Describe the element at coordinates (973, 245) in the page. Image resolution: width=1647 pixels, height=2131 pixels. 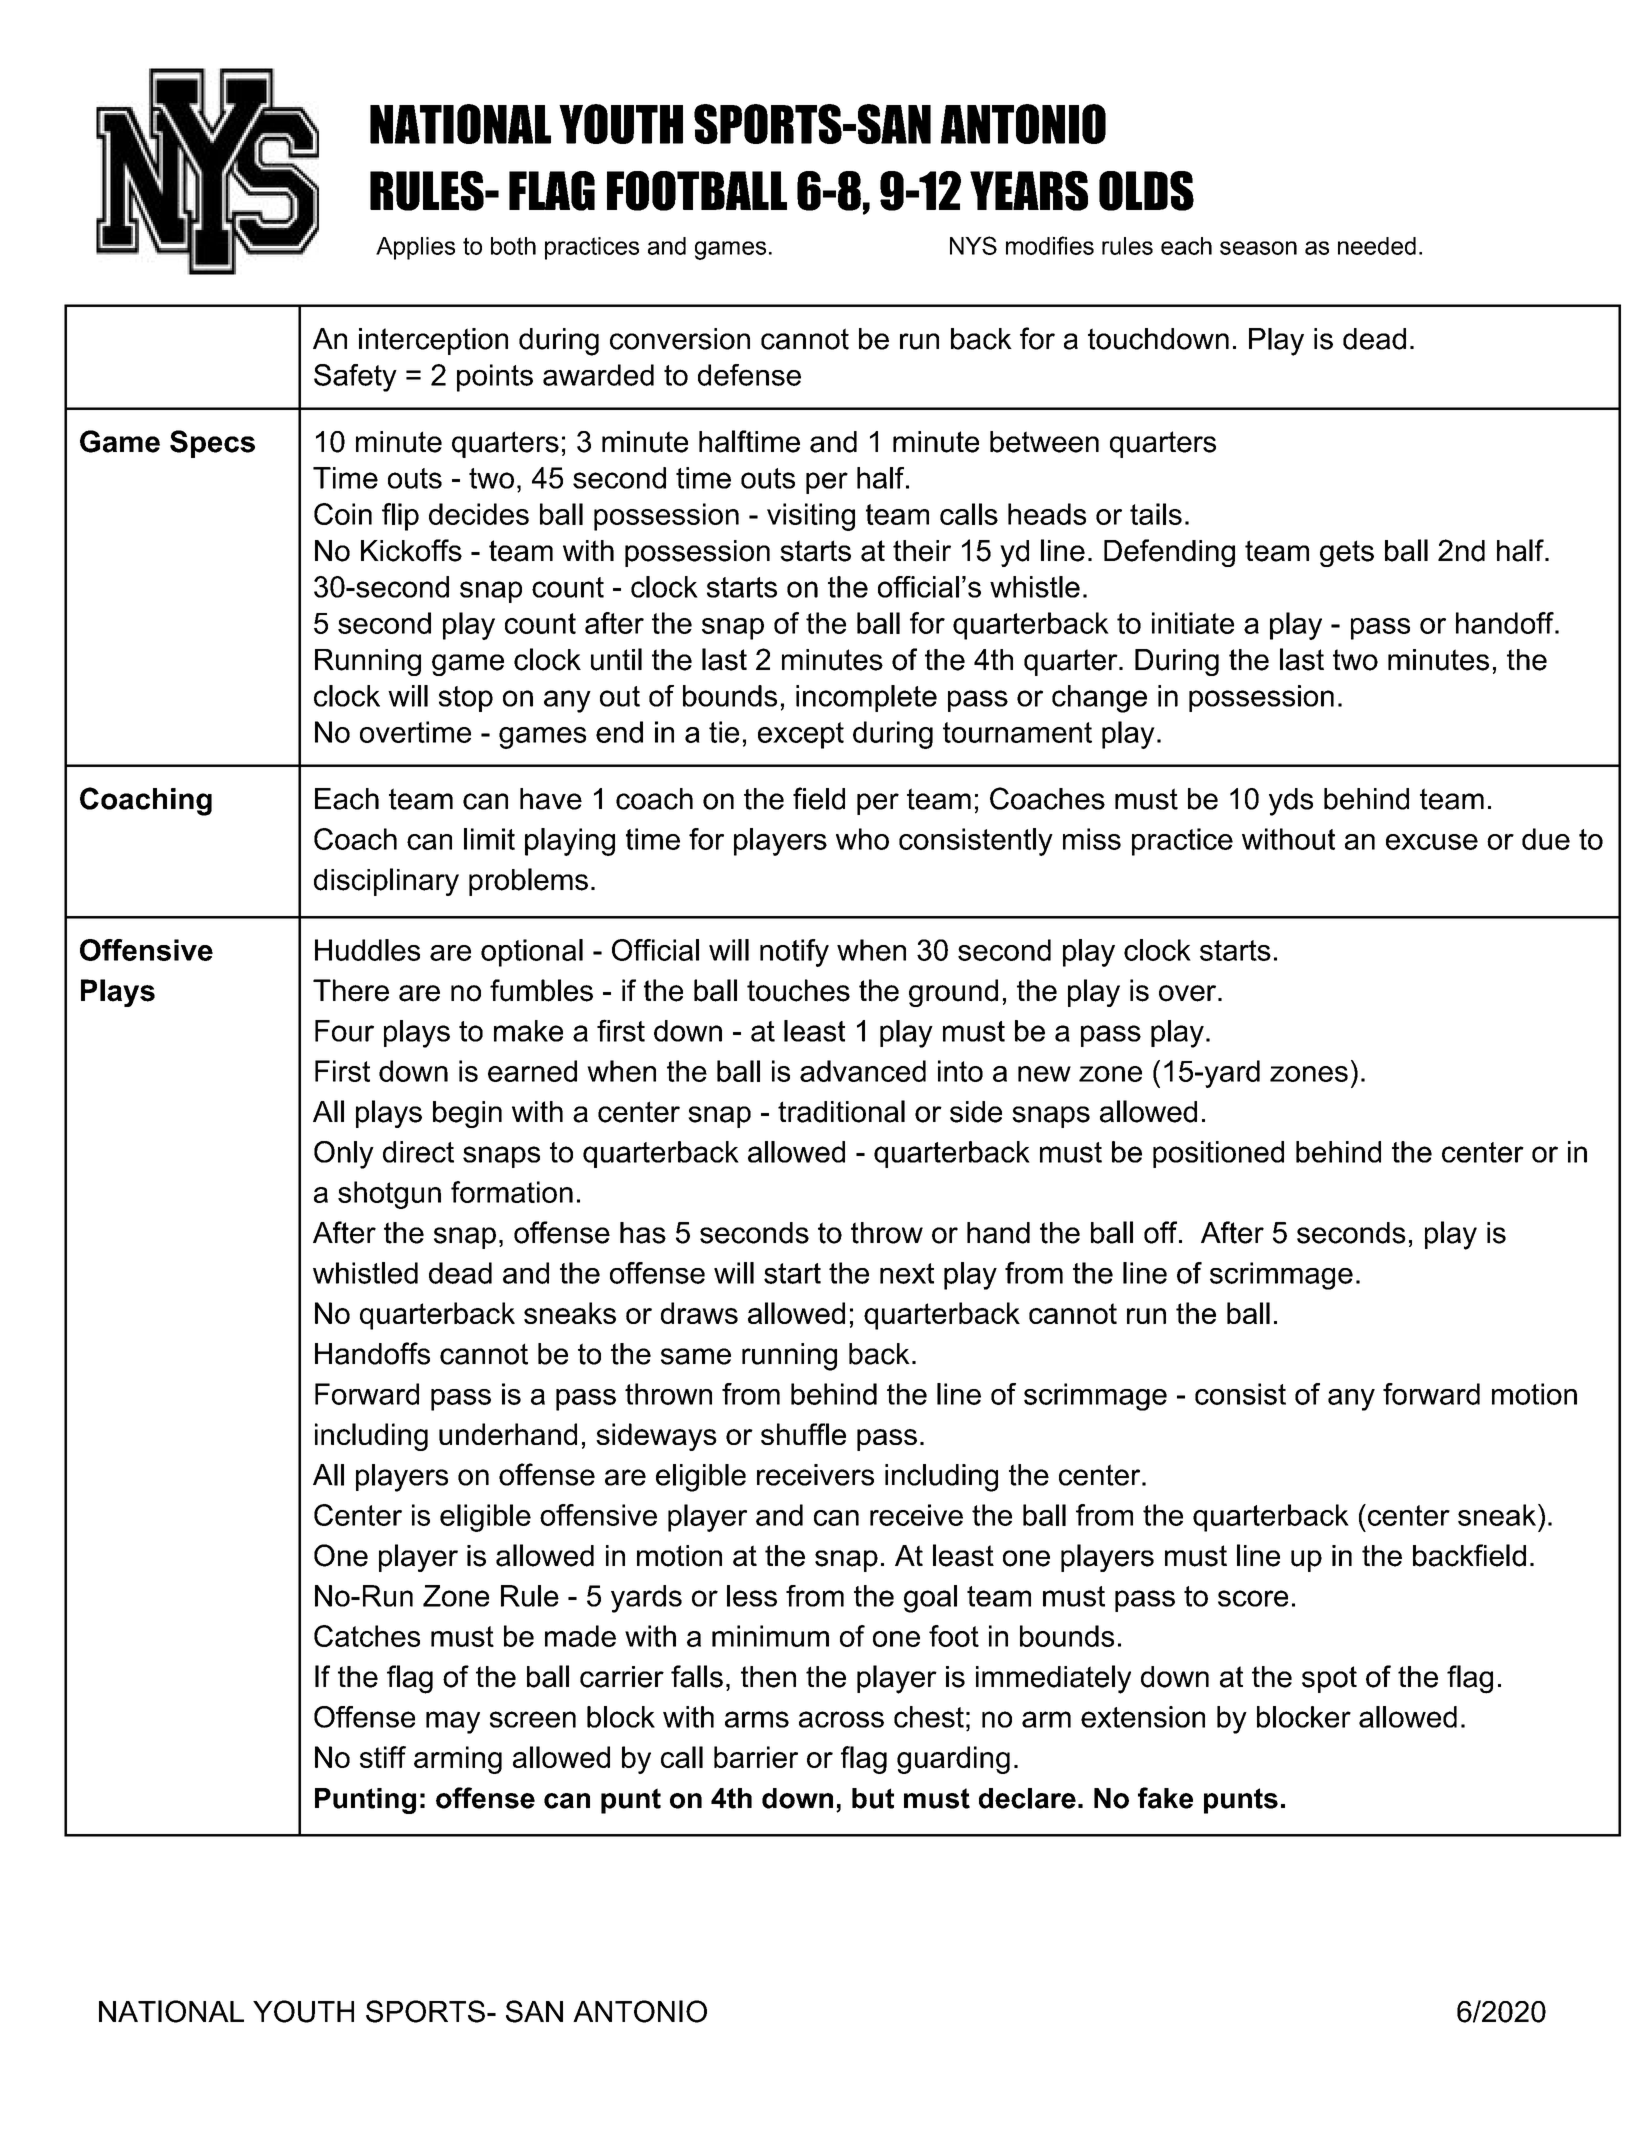
I see `NYS` at that location.
